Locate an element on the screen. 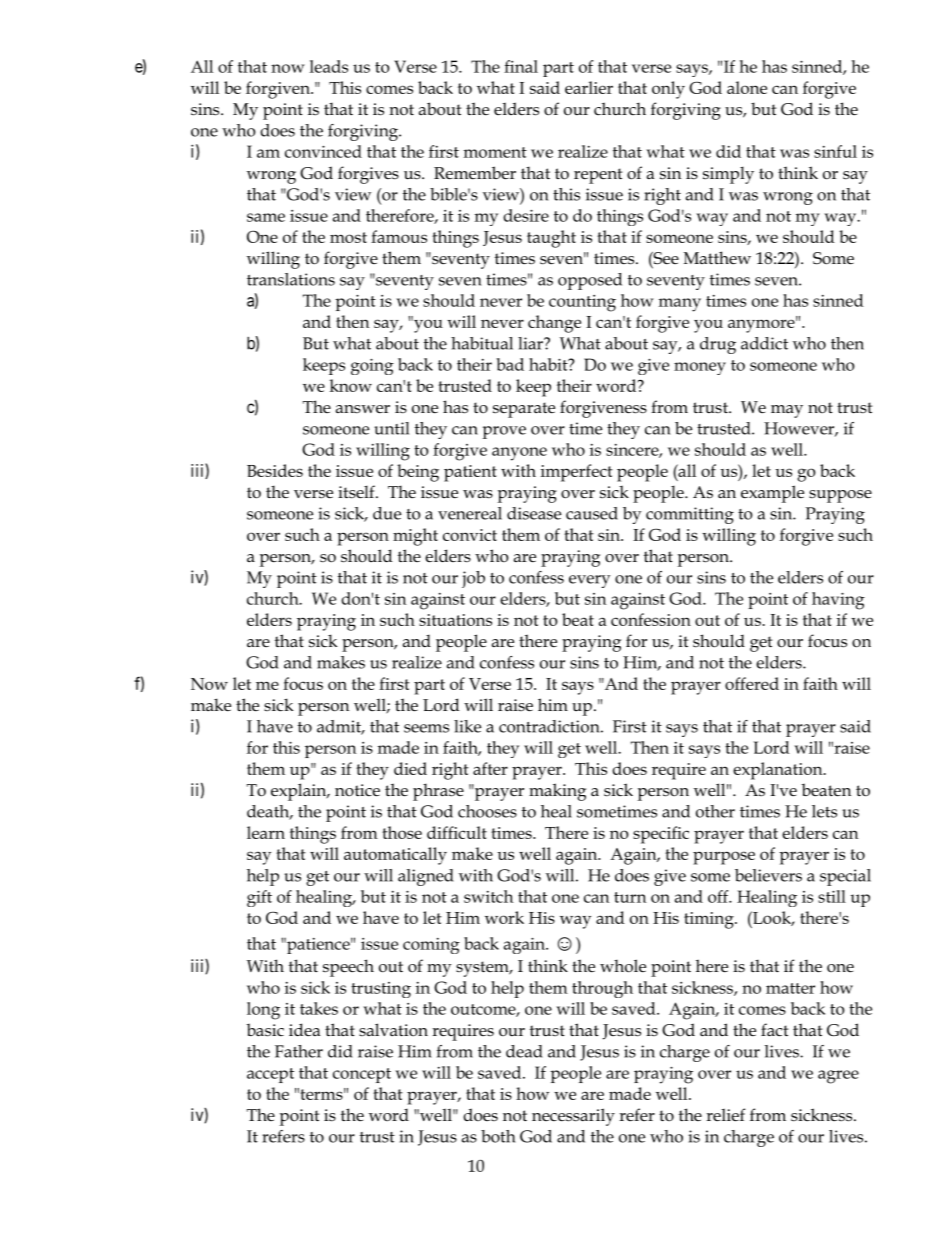 The height and width of the screenshot is (1233, 952). alone is located at coordinates (747, 87).
